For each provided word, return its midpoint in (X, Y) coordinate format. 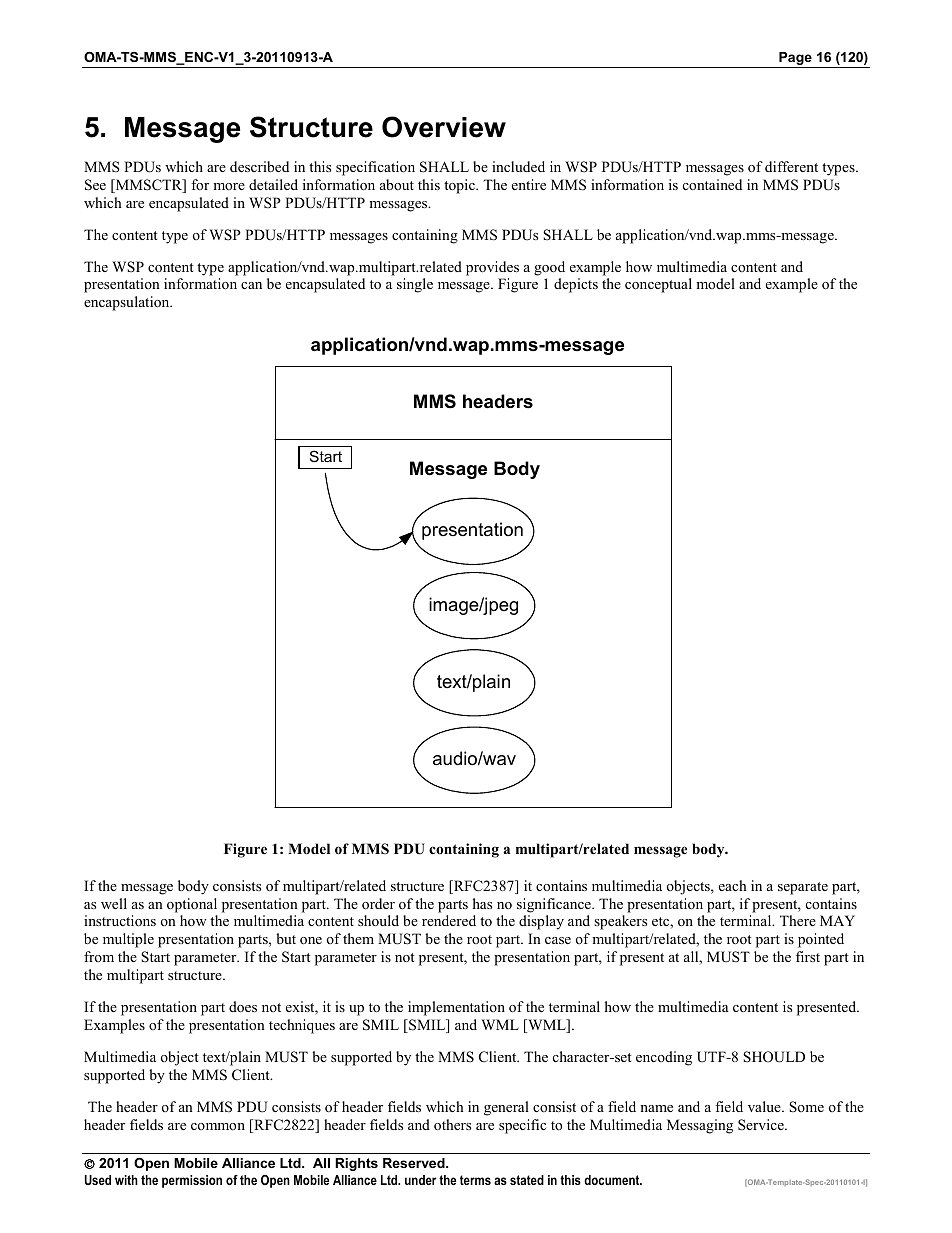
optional (192, 905)
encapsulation (128, 303)
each (733, 885)
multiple (128, 940)
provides (492, 268)
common (218, 1126)
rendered (449, 920)
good (549, 268)
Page (795, 60)
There (798, 920)
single (415, 285)
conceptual (658, 285)
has (482, 903)
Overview (444, 127)
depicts (576, 285)
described (259, 166)
